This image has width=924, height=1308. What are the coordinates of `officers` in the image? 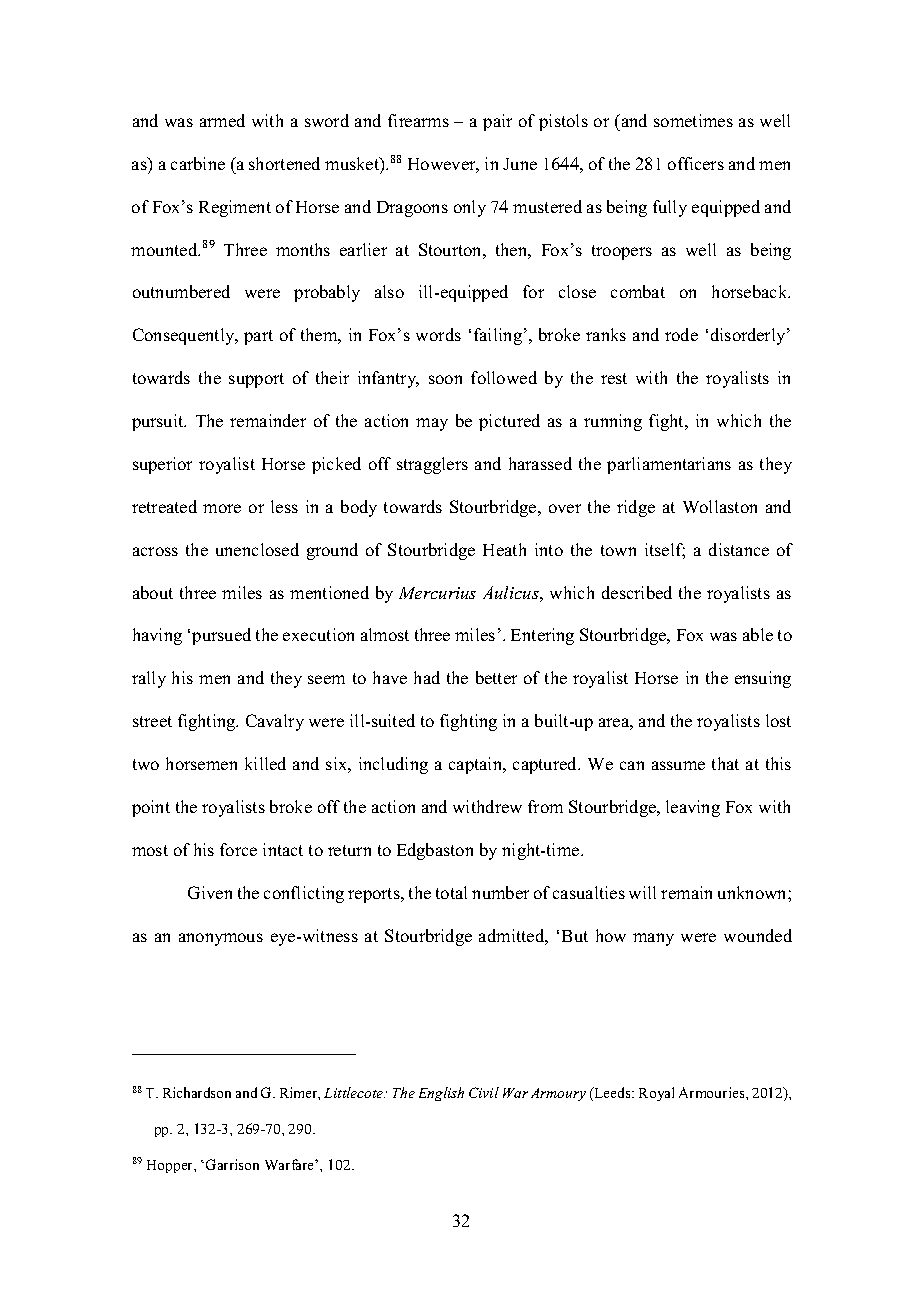 It's located at (696, 163).
